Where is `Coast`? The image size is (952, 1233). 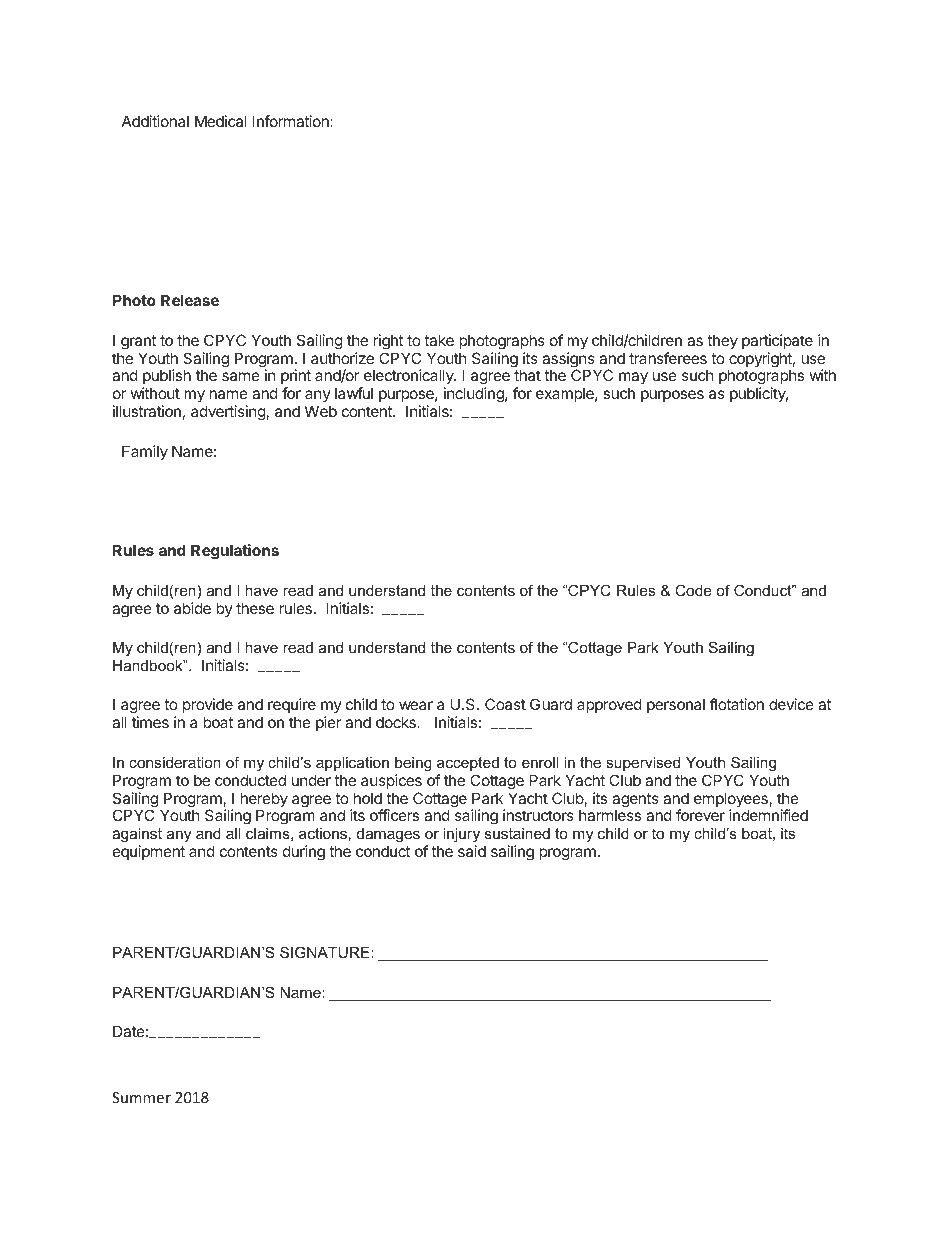 Coast is located at coordinates (505, 704).
